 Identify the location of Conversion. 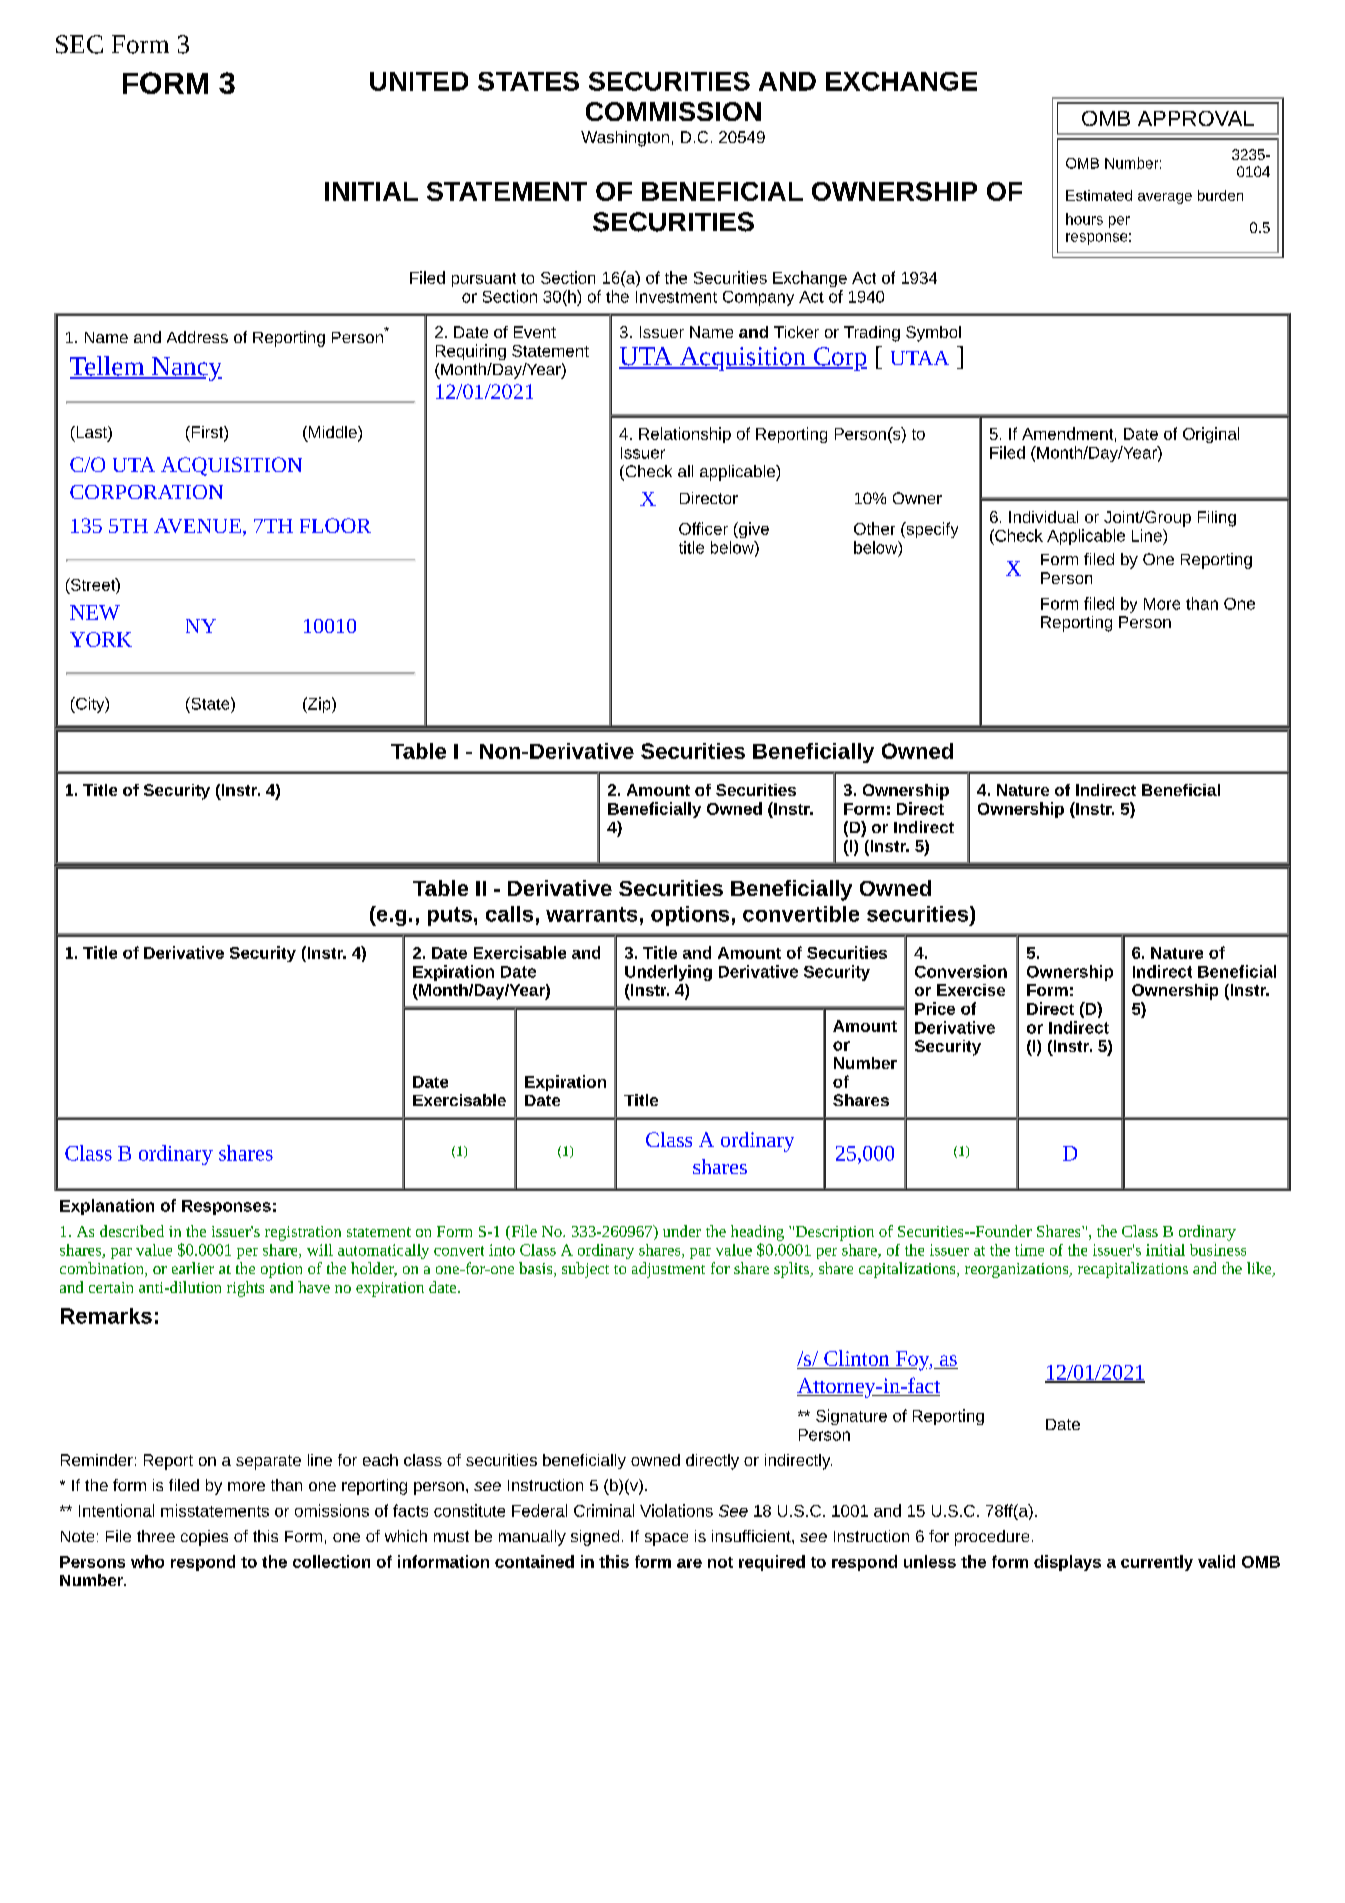
(961, 971).
